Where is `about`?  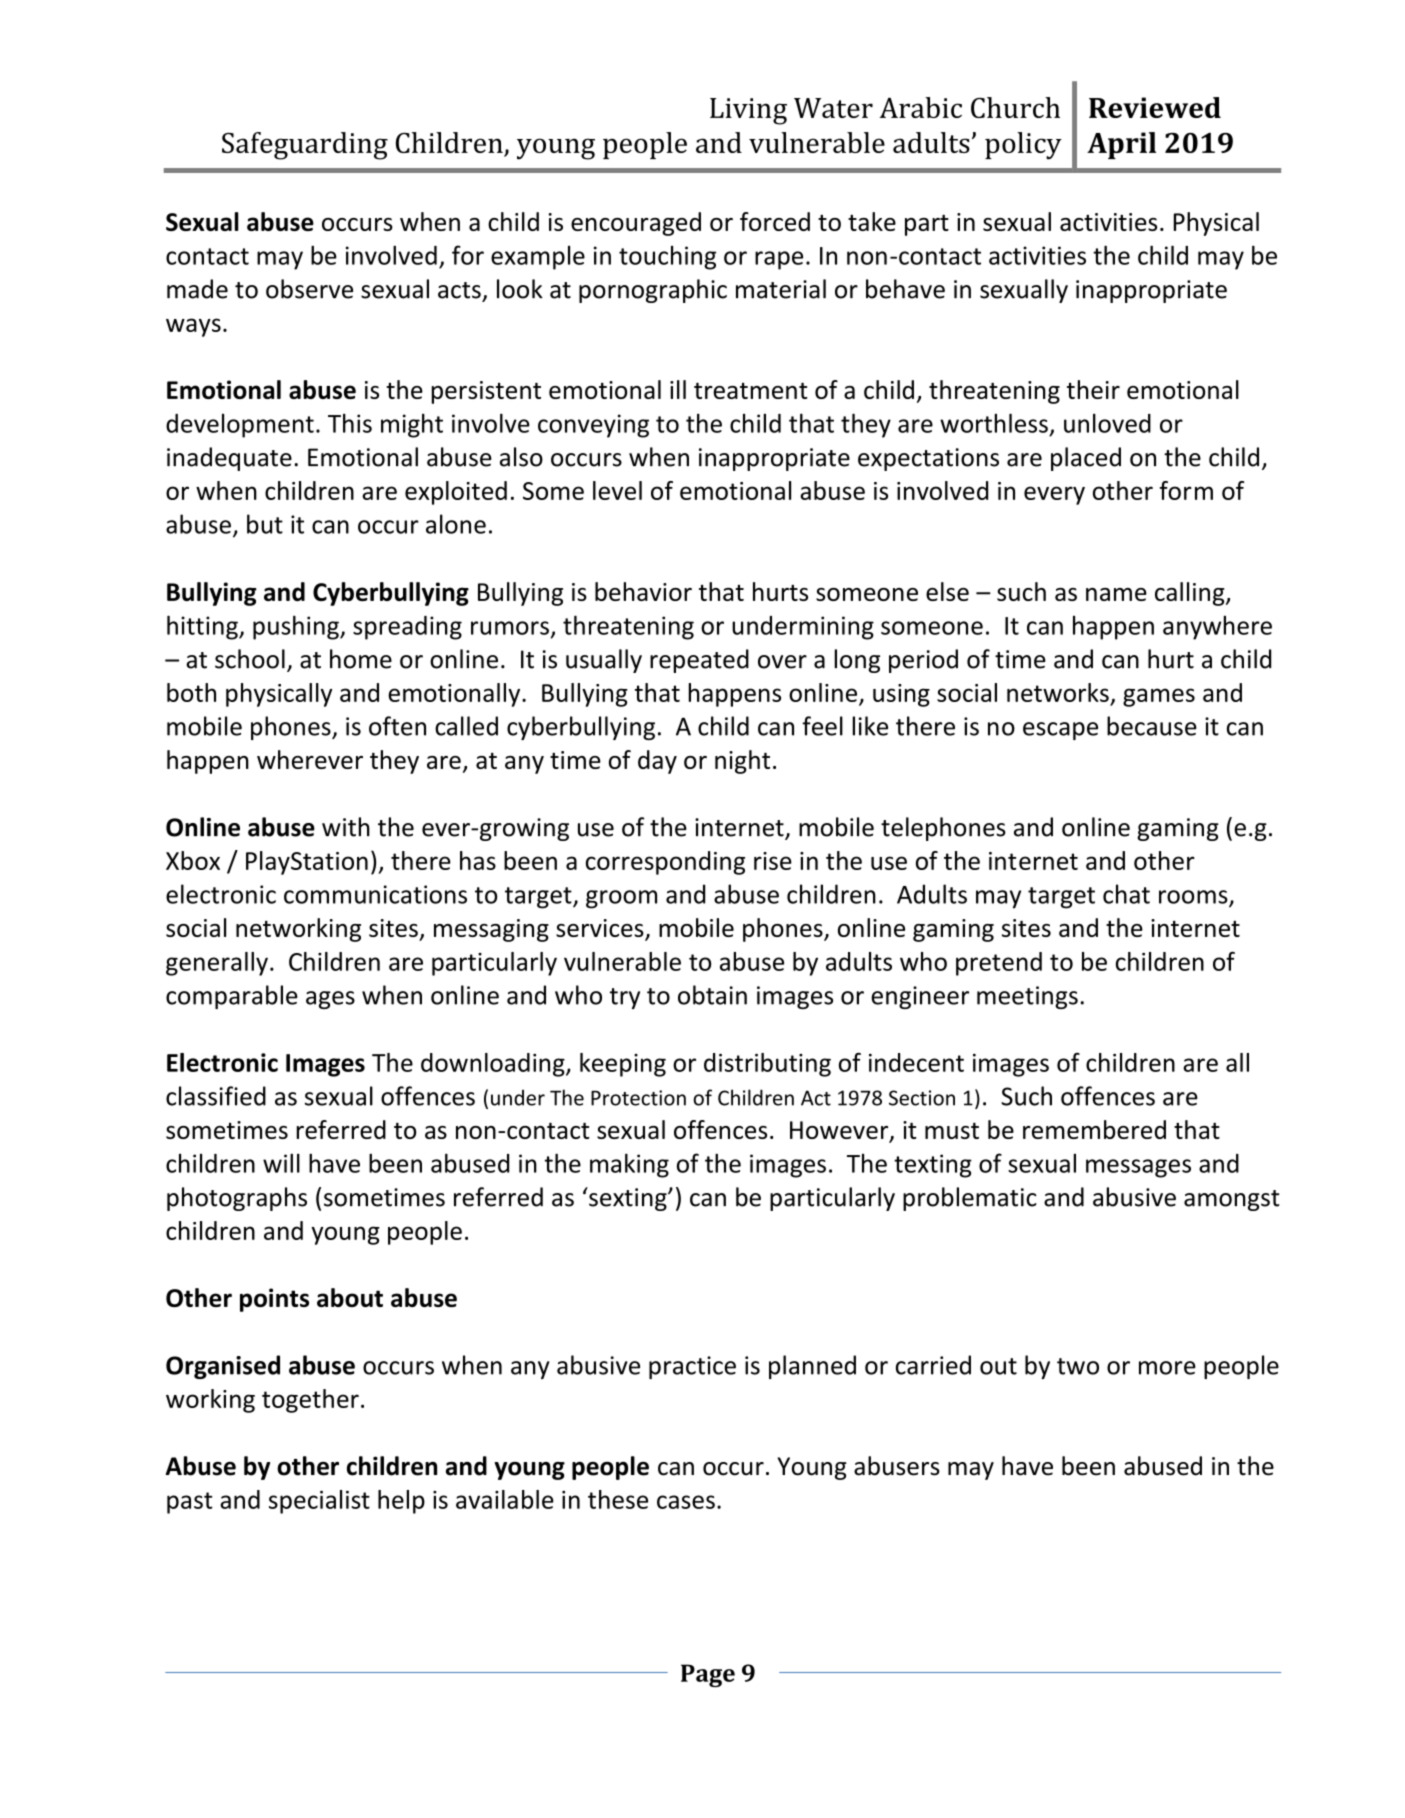 about is located at coordinates (350, 1297).
